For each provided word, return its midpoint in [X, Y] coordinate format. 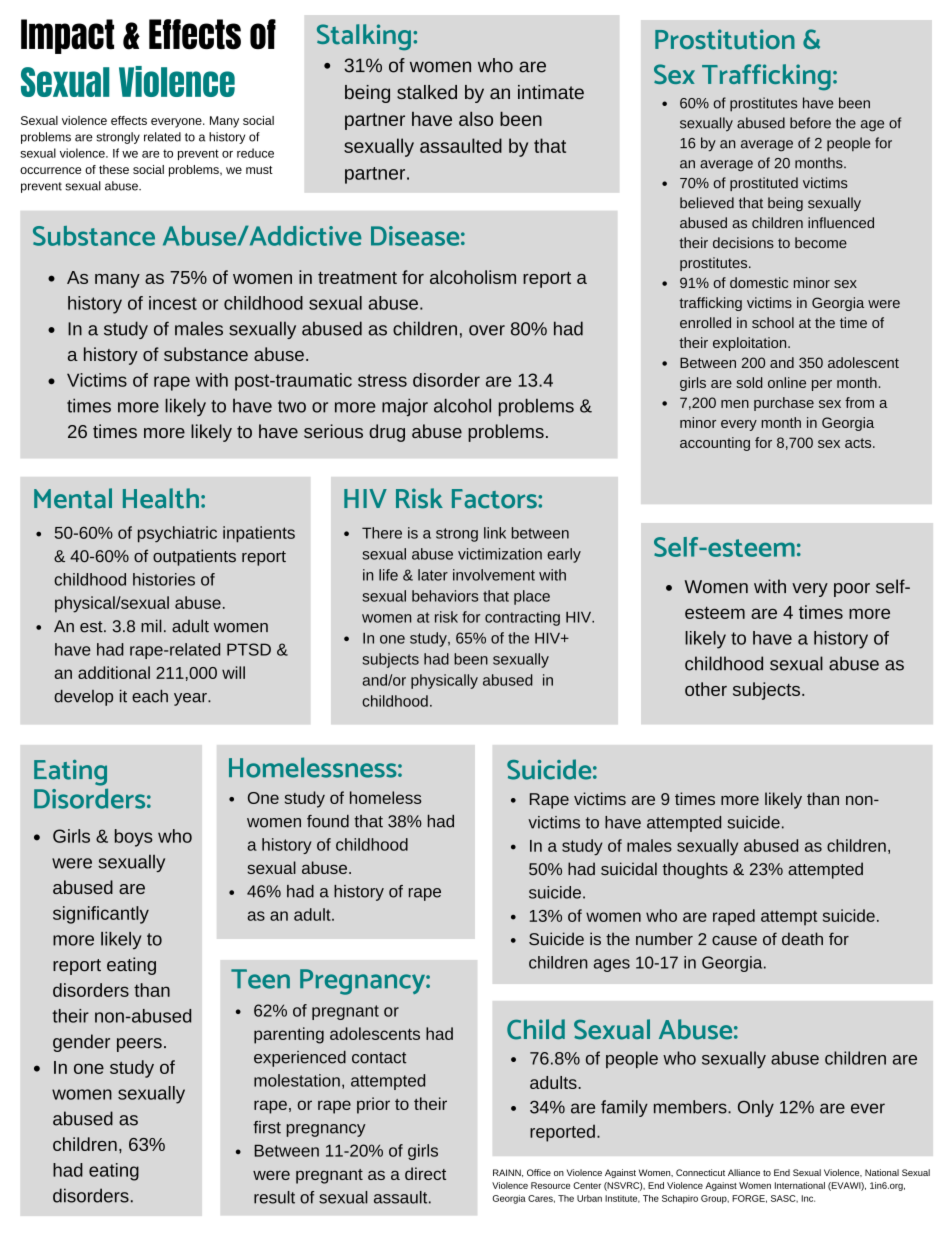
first [267, 1127]
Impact [67, 36]
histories [164, 579]
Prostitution [725, 39]
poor [852, 590]
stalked [427, 92]
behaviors [445, 596]
